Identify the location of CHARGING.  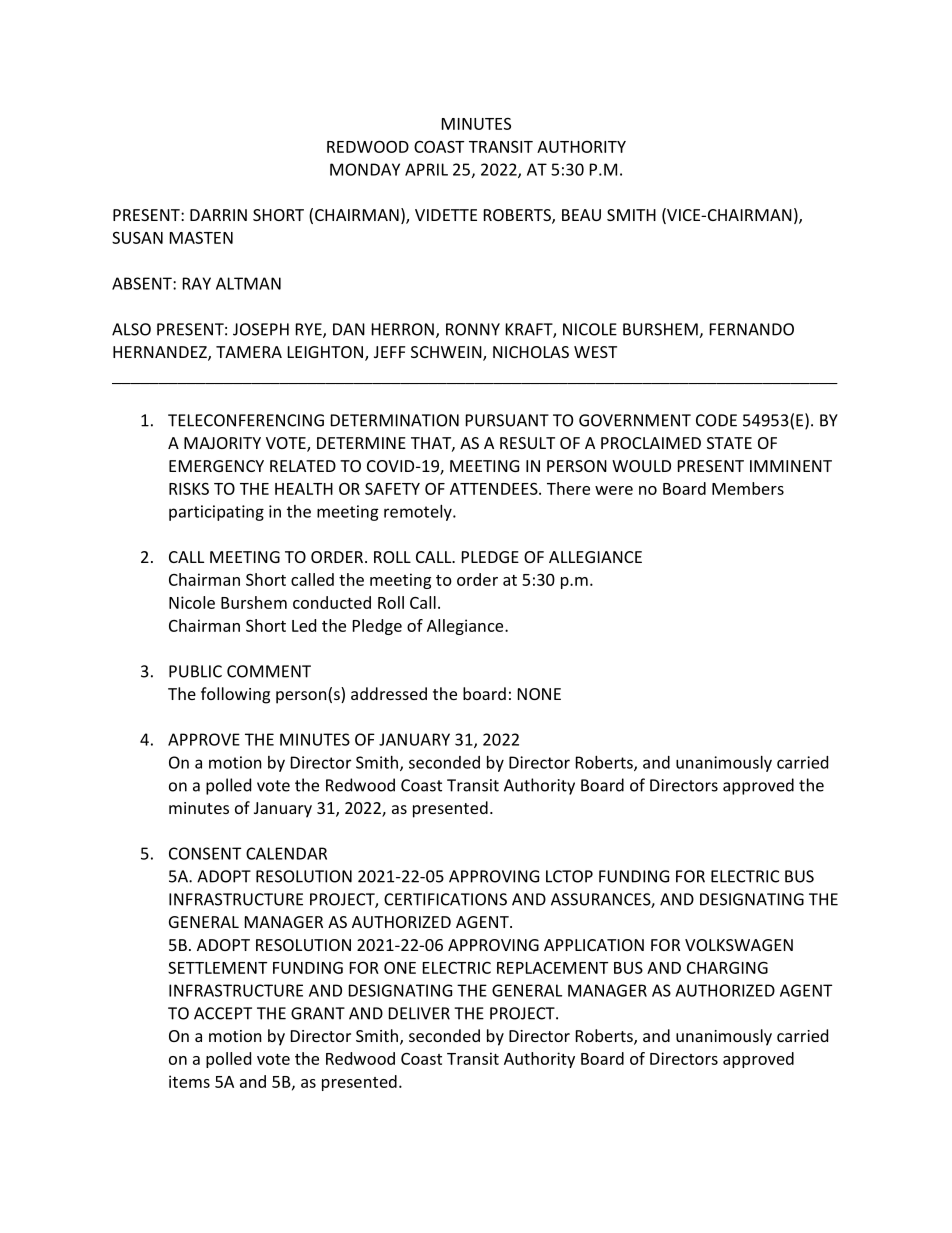
(727, 967).
